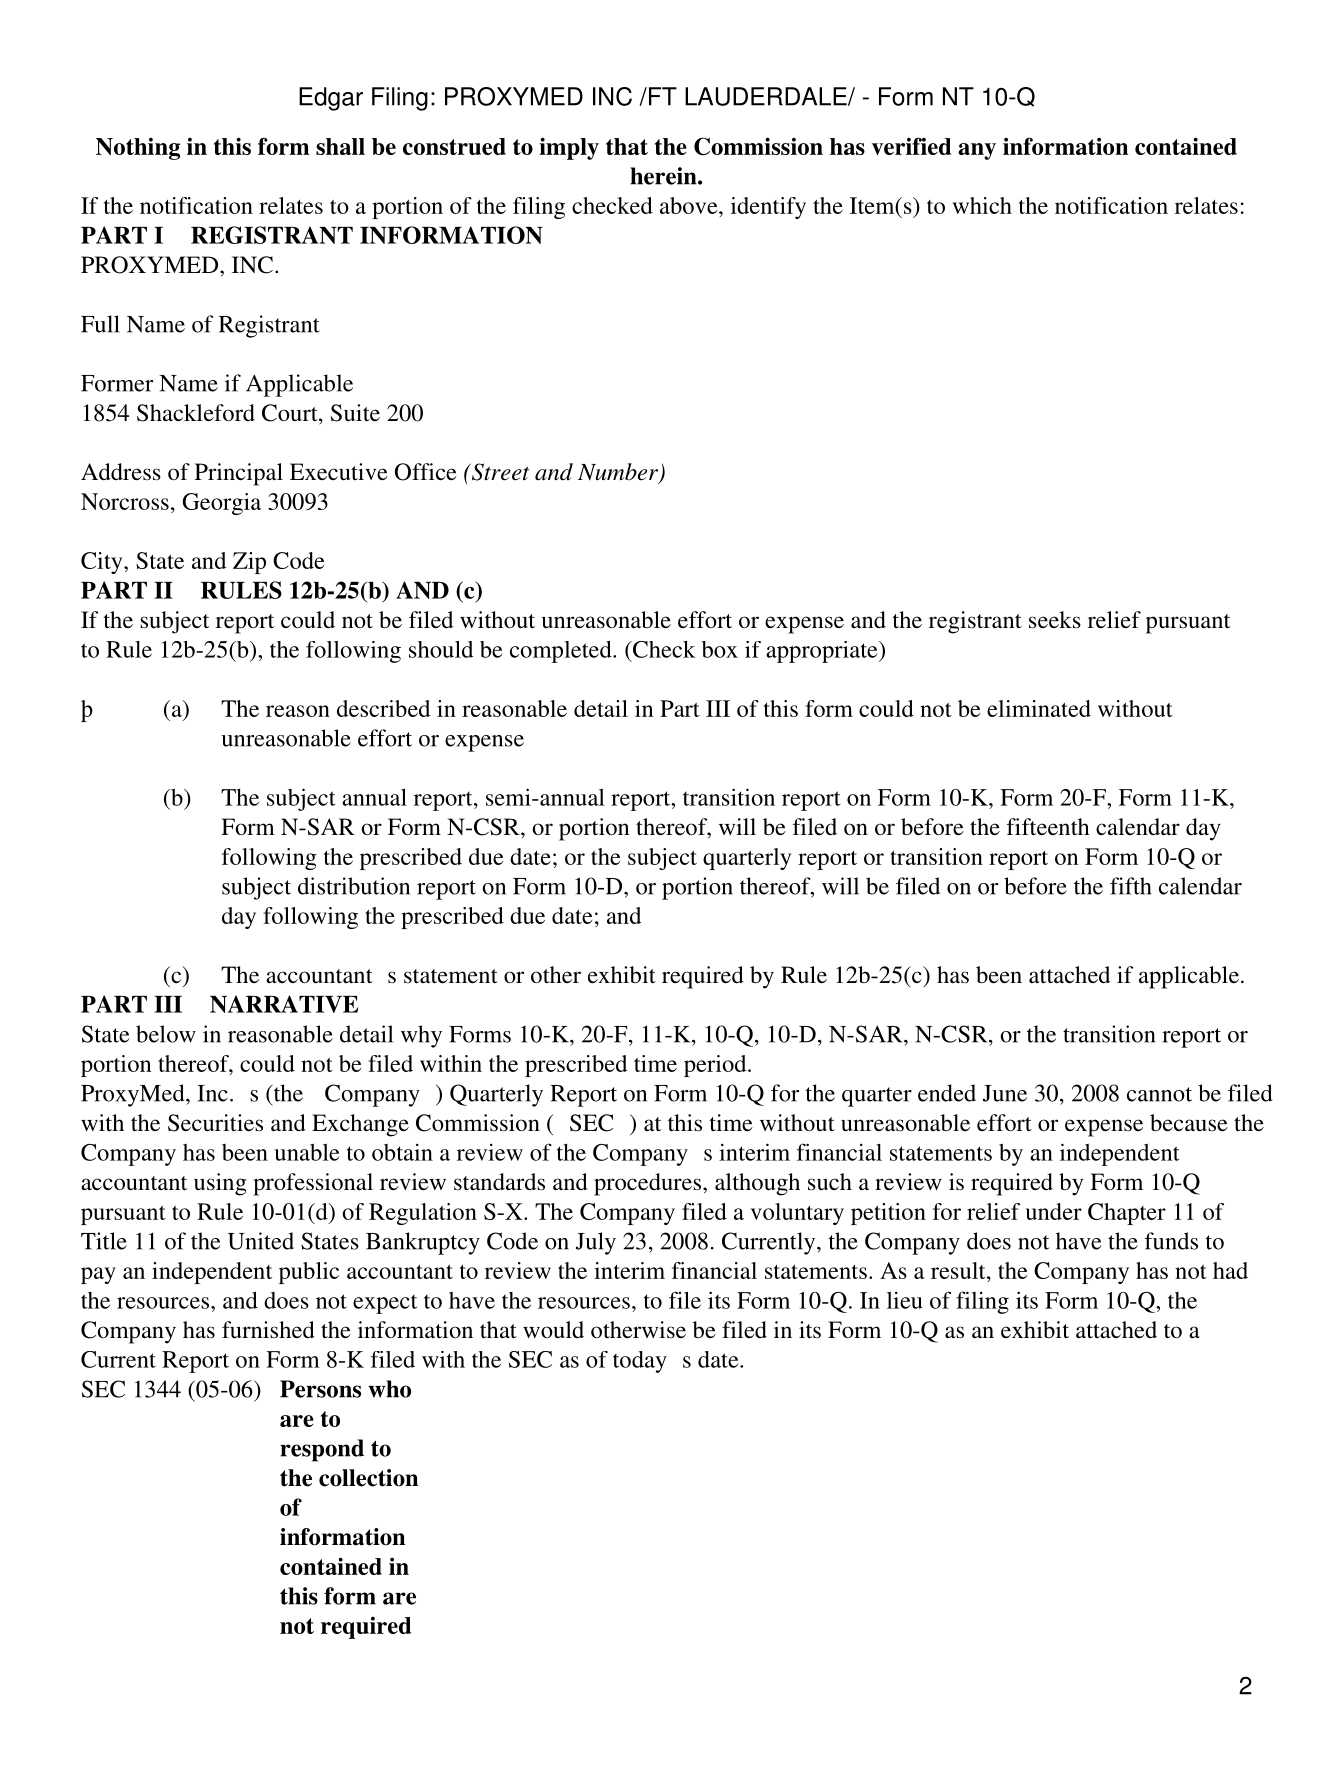 The width and height of the document is (1333, 1775). I want to click on respond, so click(322, 1450).
